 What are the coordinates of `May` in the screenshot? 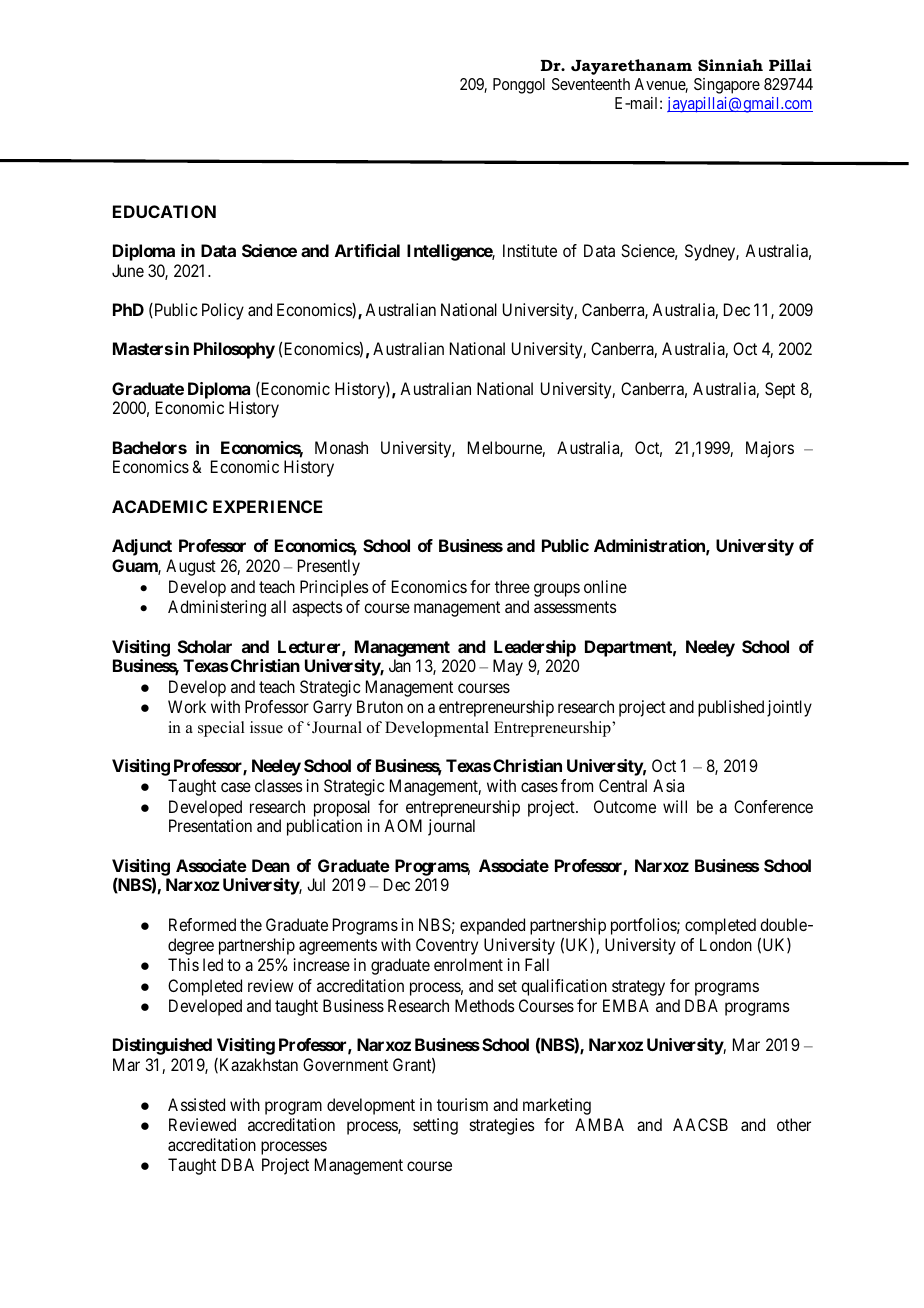 It's located at (508, 667).
